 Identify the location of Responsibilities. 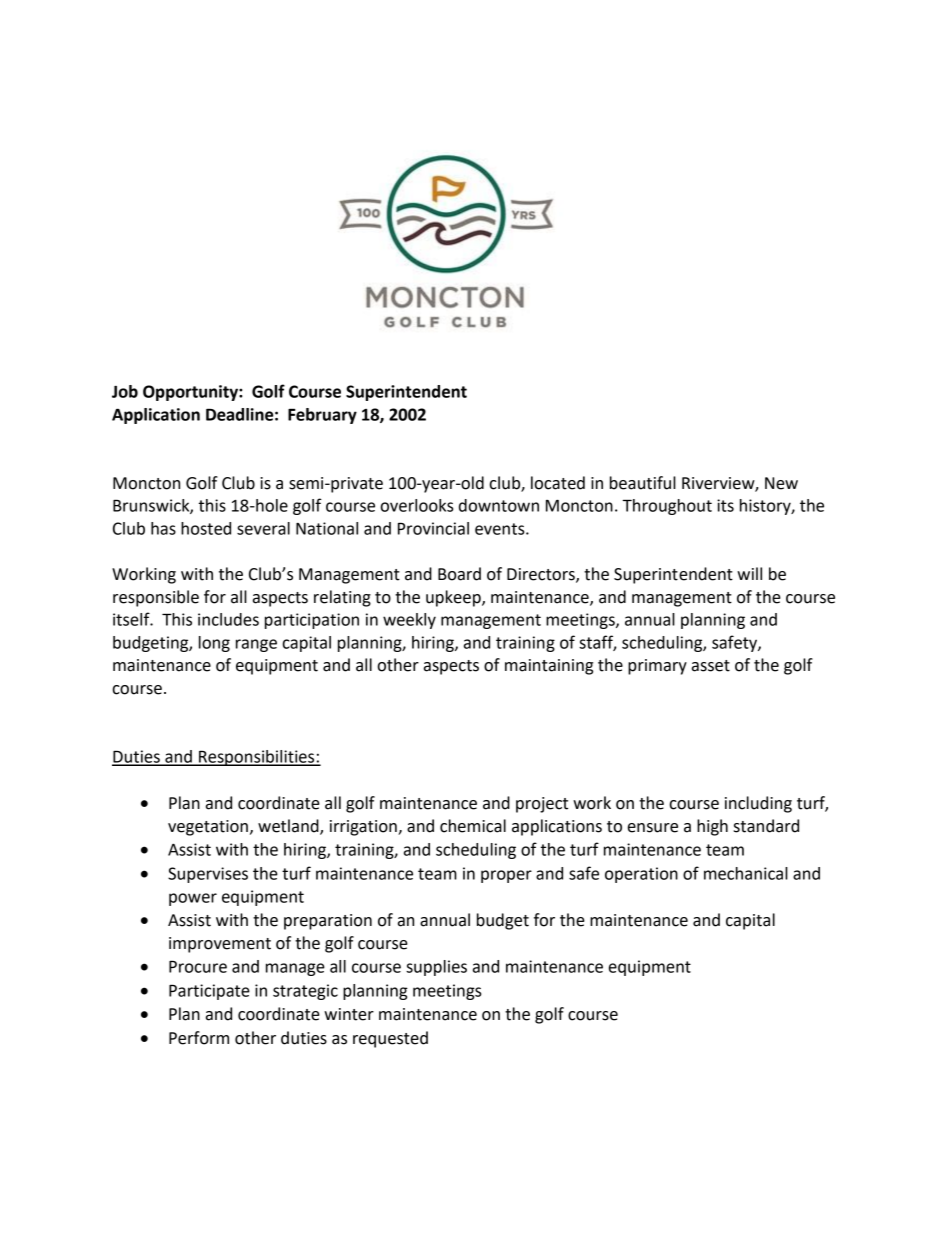
(257, 758).
